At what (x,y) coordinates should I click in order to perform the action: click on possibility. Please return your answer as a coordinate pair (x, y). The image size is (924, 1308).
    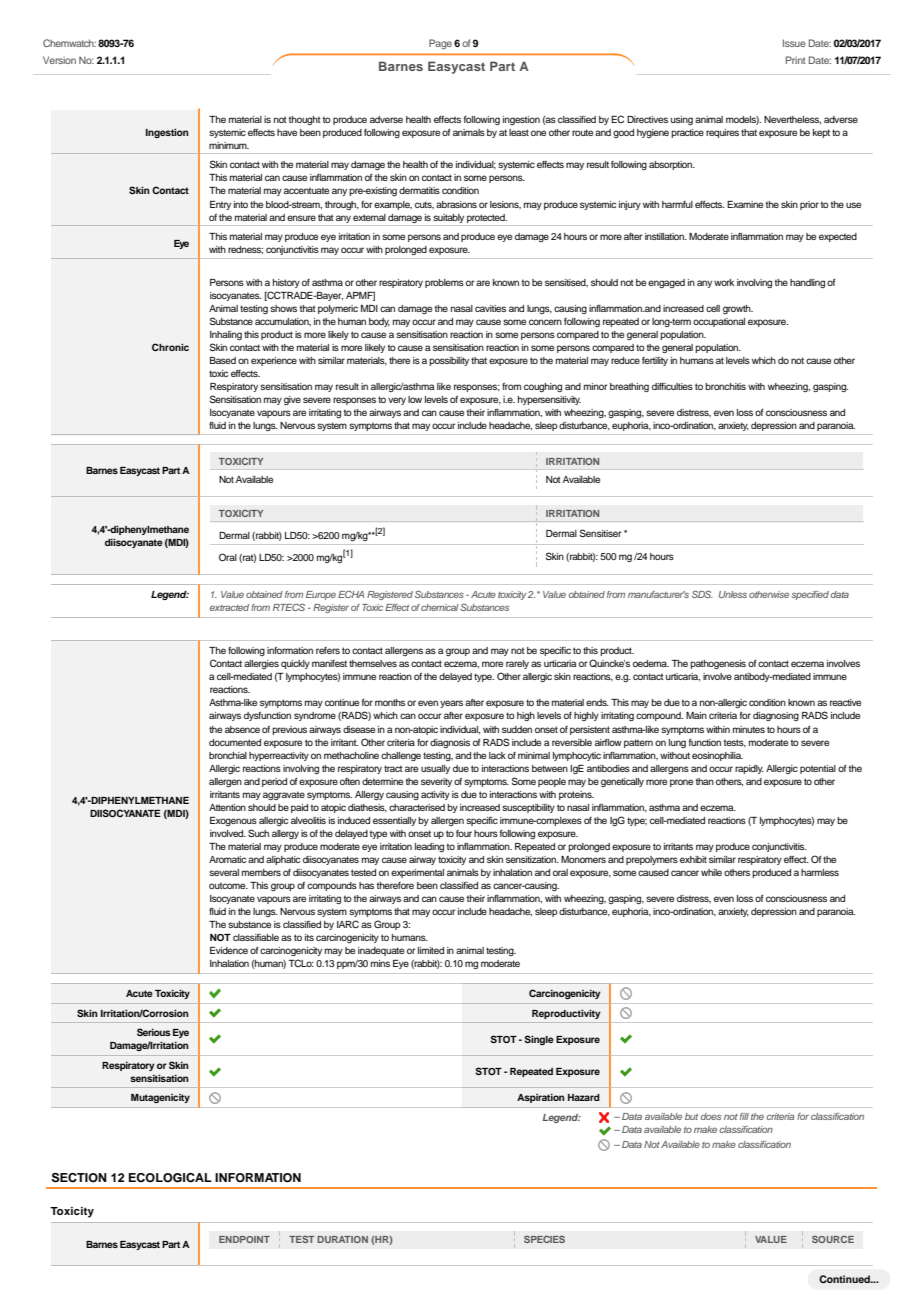
    Looking at the image, I should click on (449, 361).
